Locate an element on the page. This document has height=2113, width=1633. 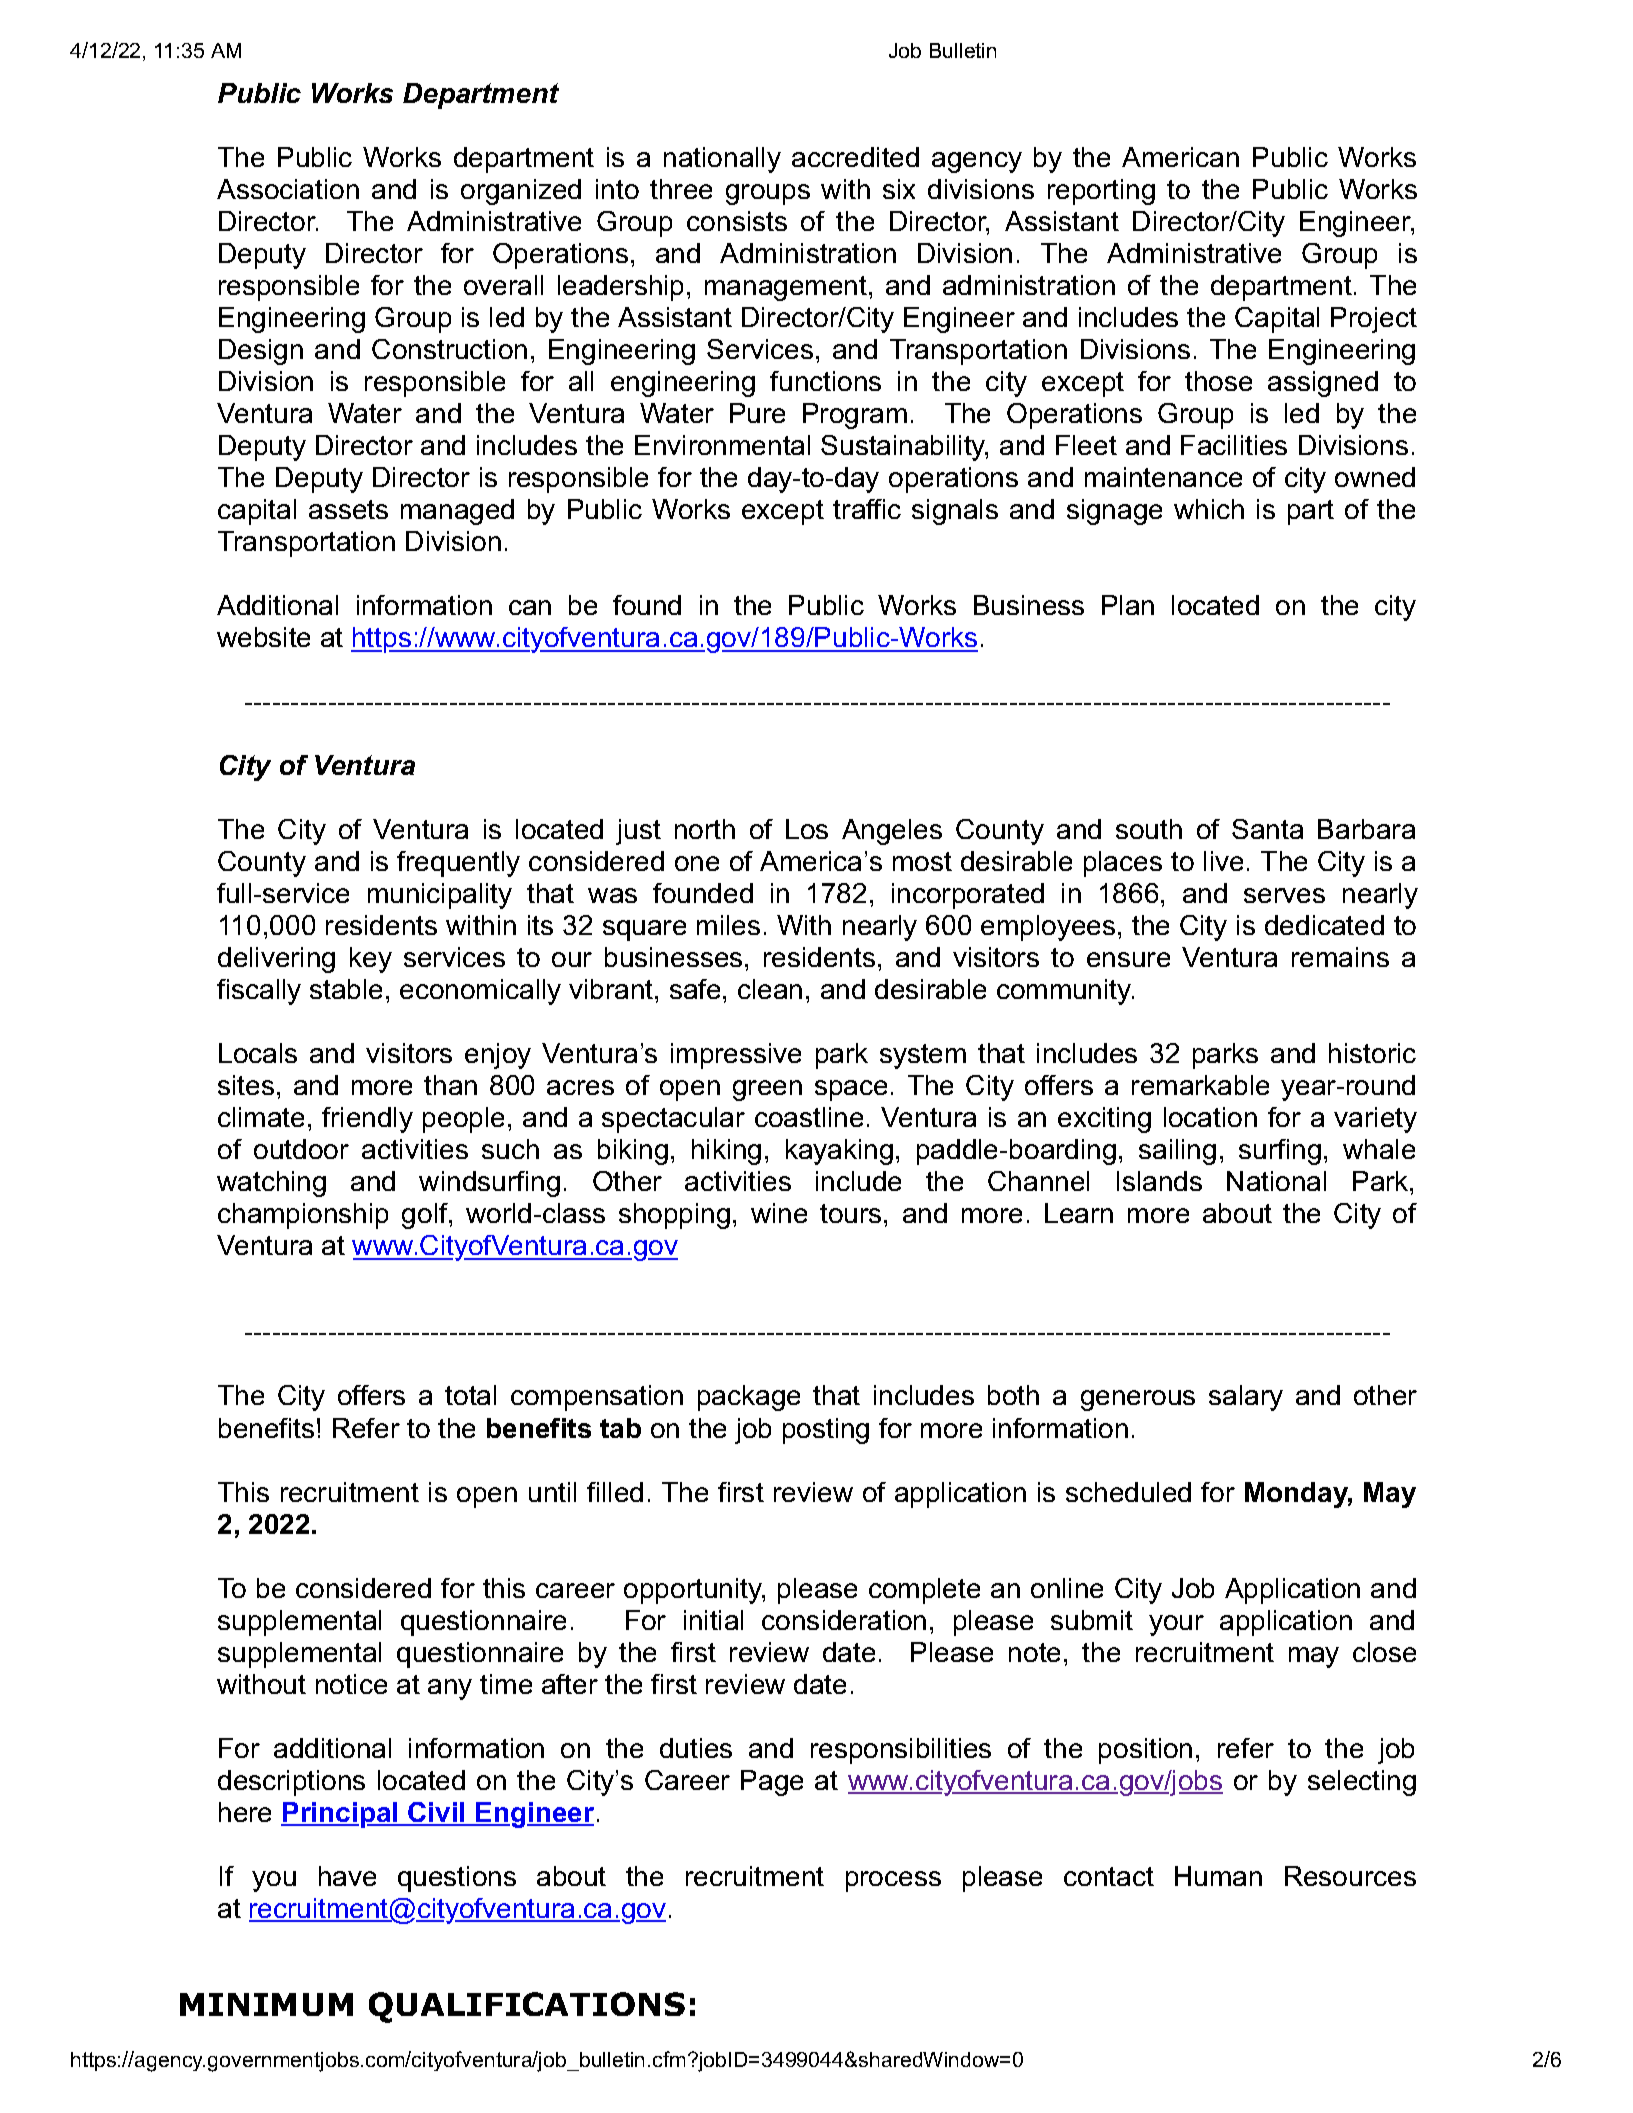
space is located at coordinates (851, 1090).
